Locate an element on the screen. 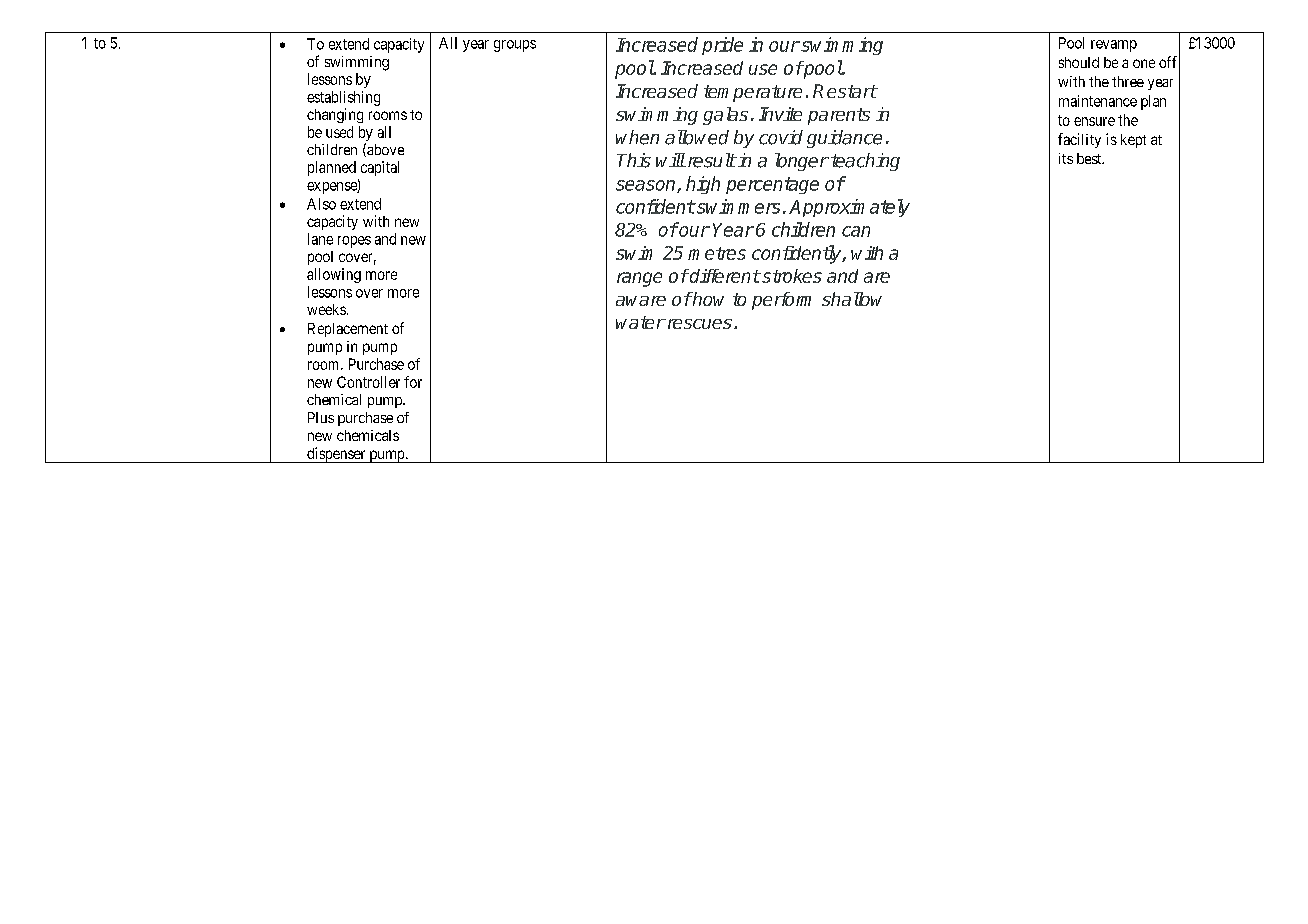  its is located at coordinates (1066, 158).
